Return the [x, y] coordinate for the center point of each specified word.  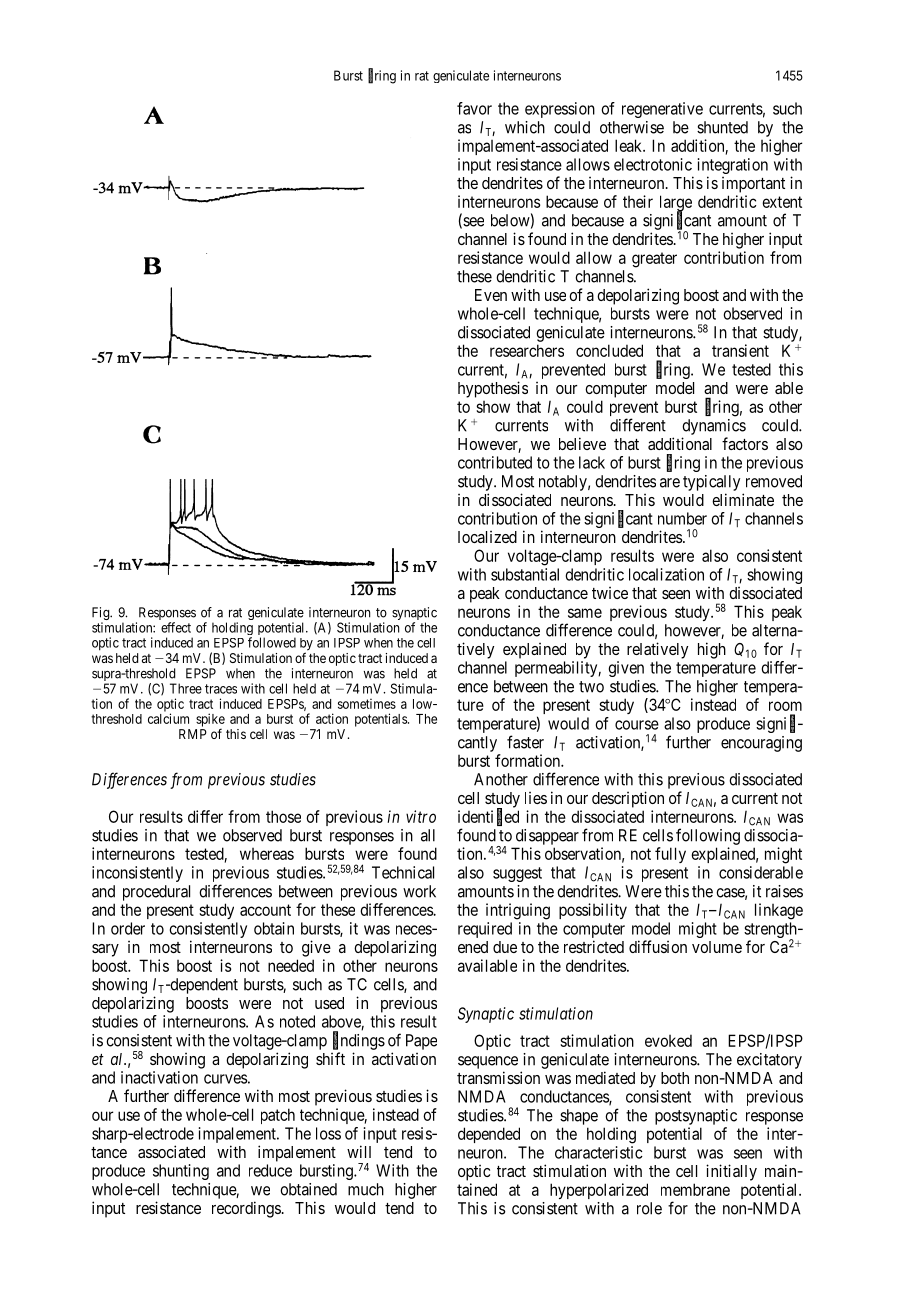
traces [221, 689]
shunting [181, 1172]
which [525, 127]
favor [474, 108]
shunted [722, 127]
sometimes [367, 704]
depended [489, 1135]
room [785, 706]
